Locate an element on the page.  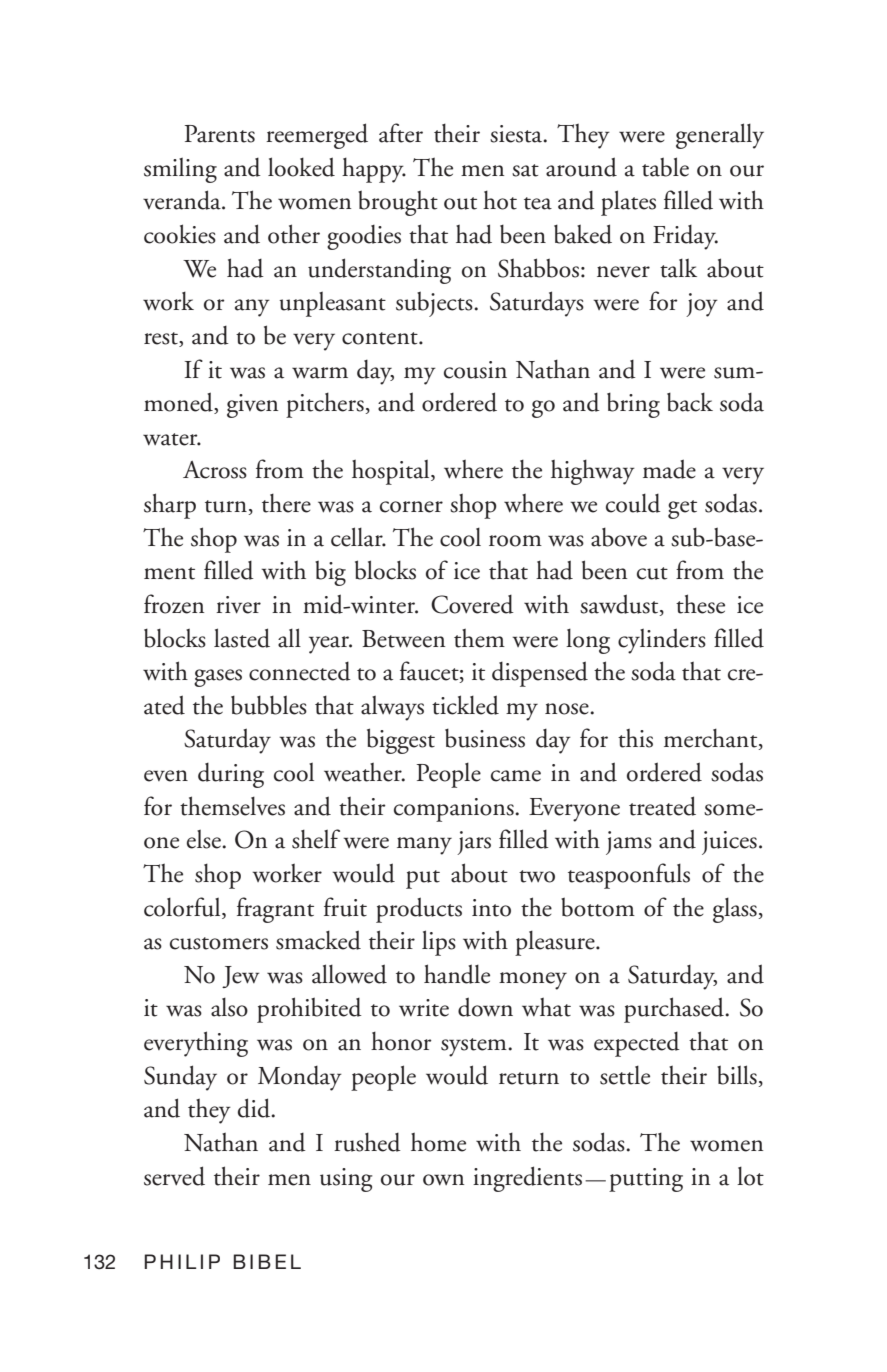
merchant is located at coordinates (712, 739).
